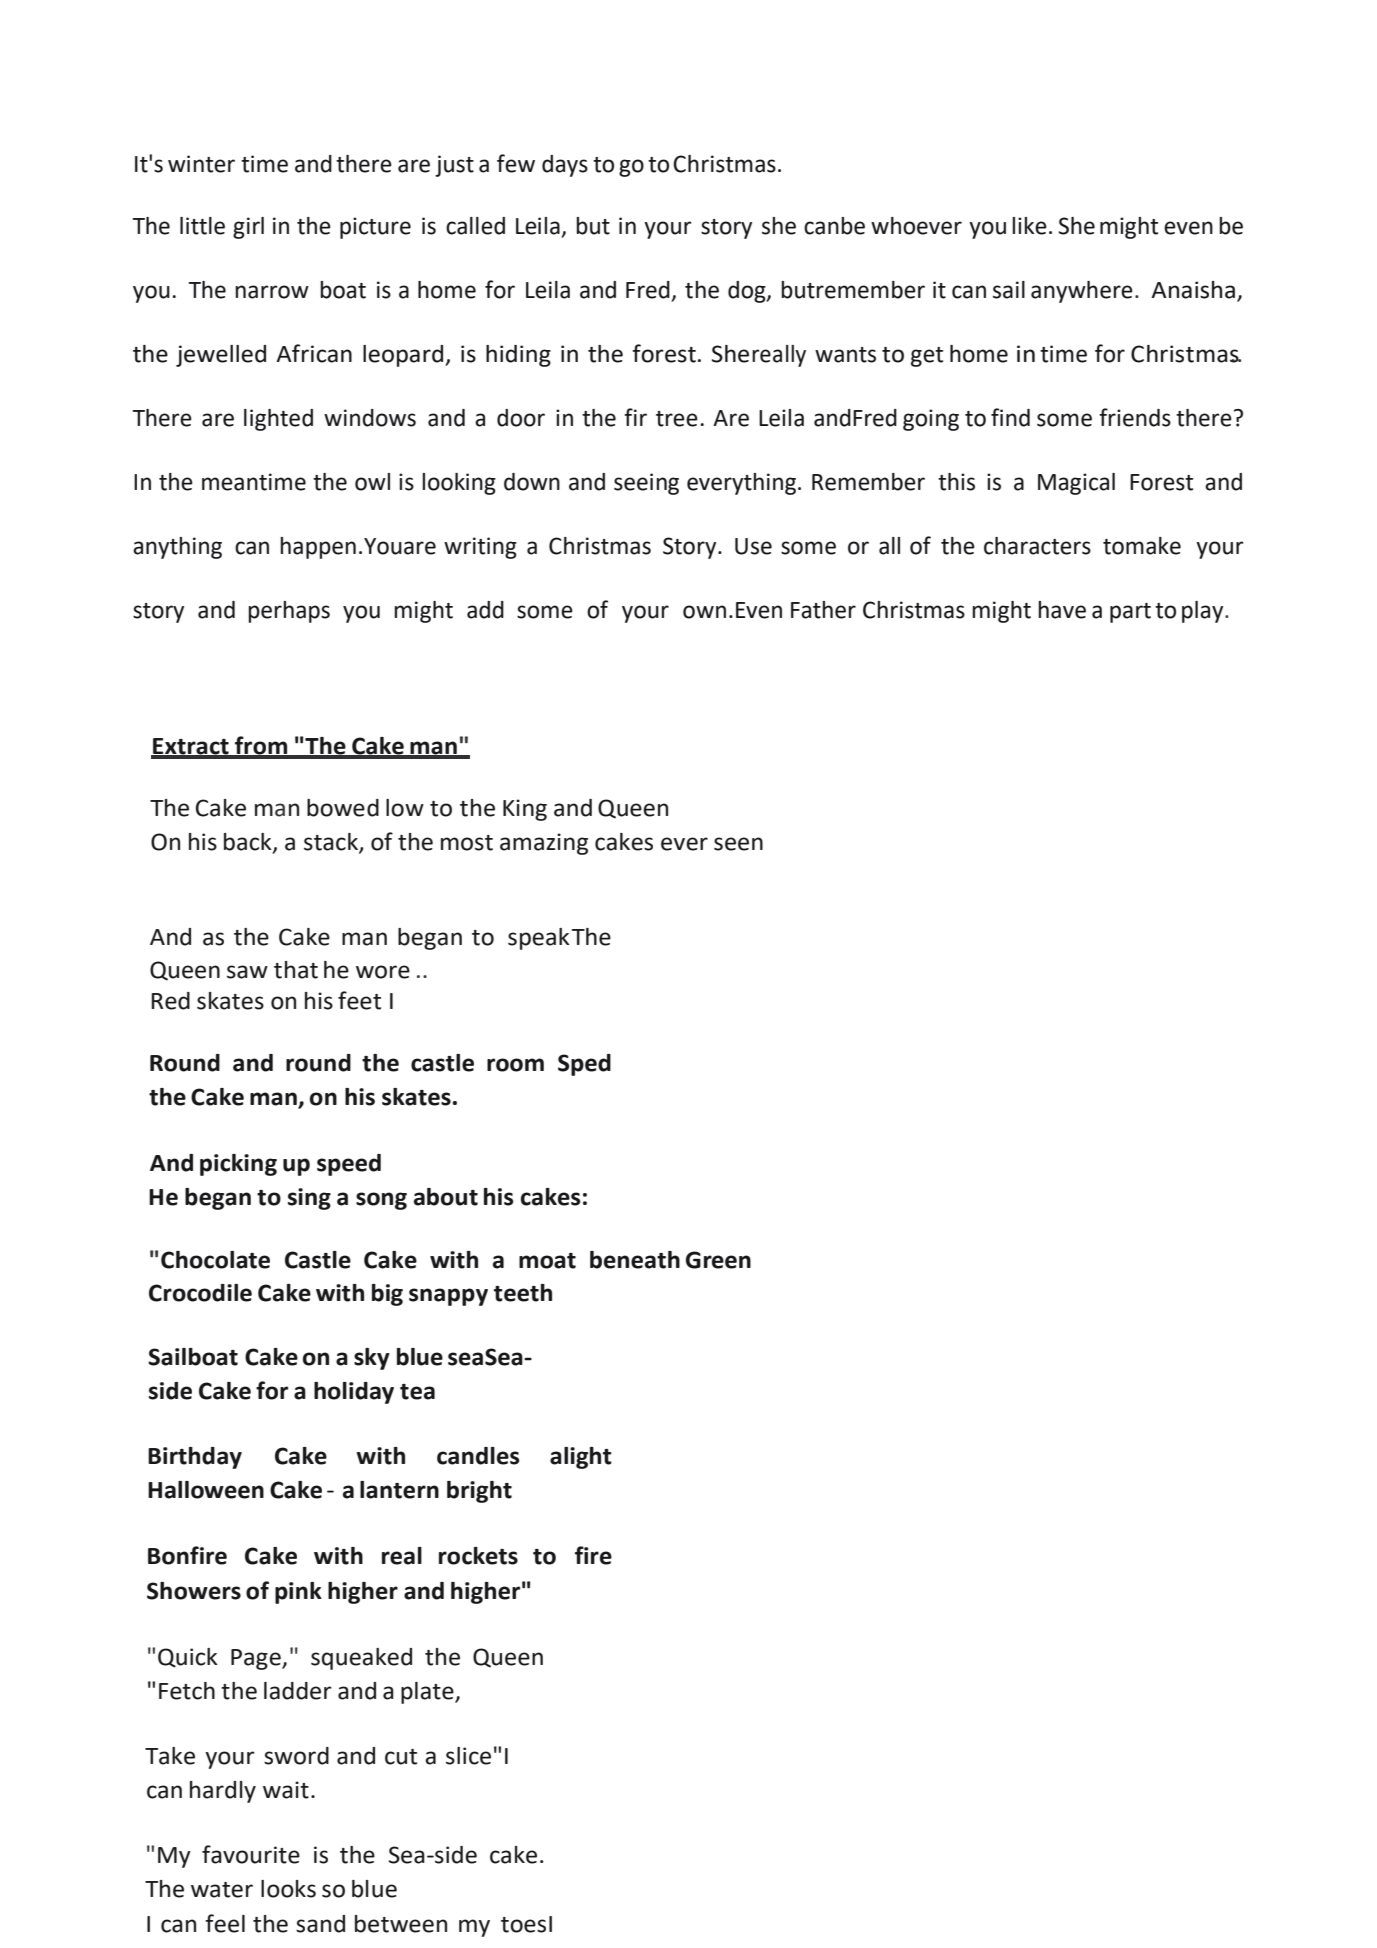  Describe the element at coordinates (565, 166) in the page. I see `days` at that location.
